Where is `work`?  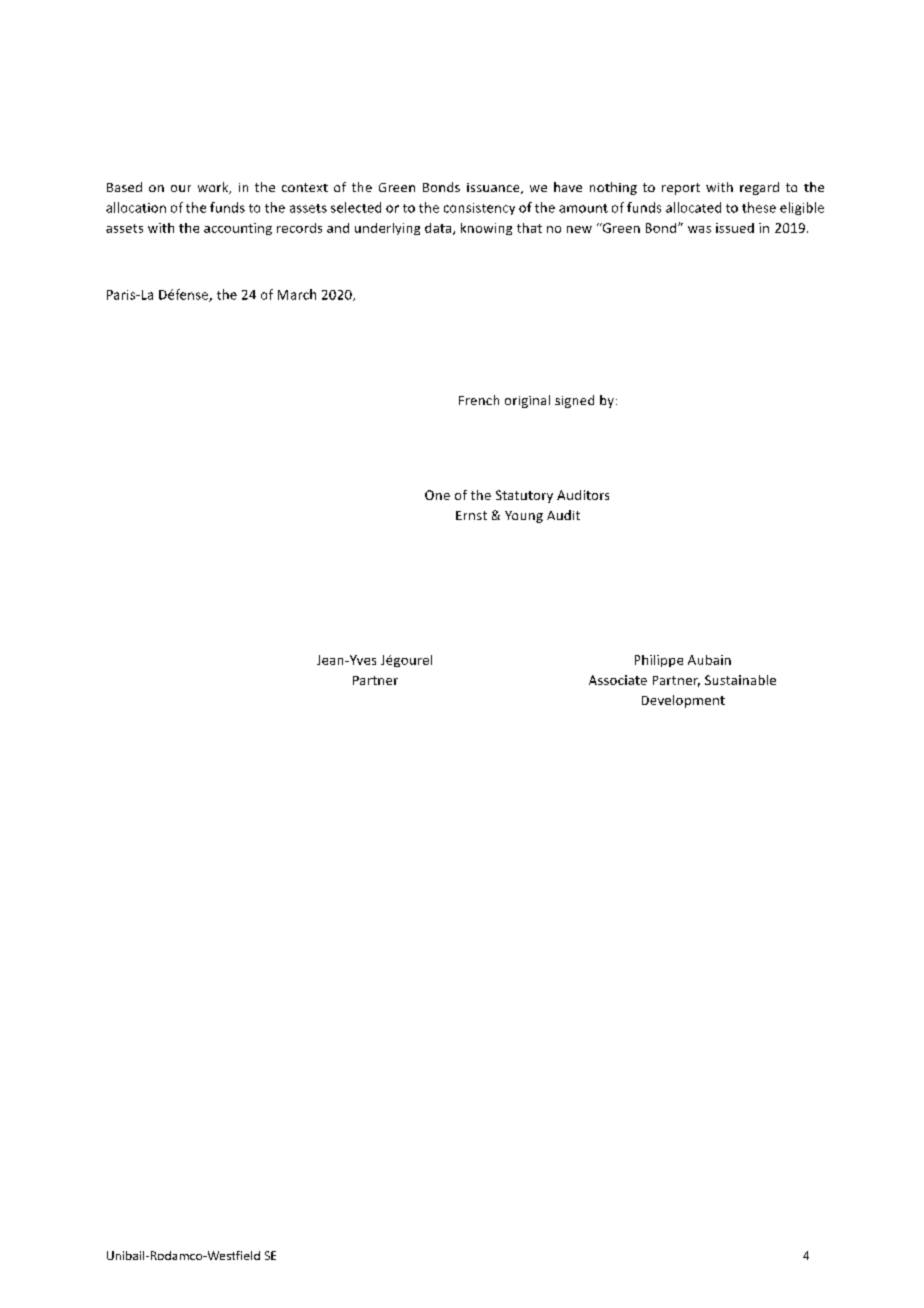 work is located at coordinates (214, 188).
